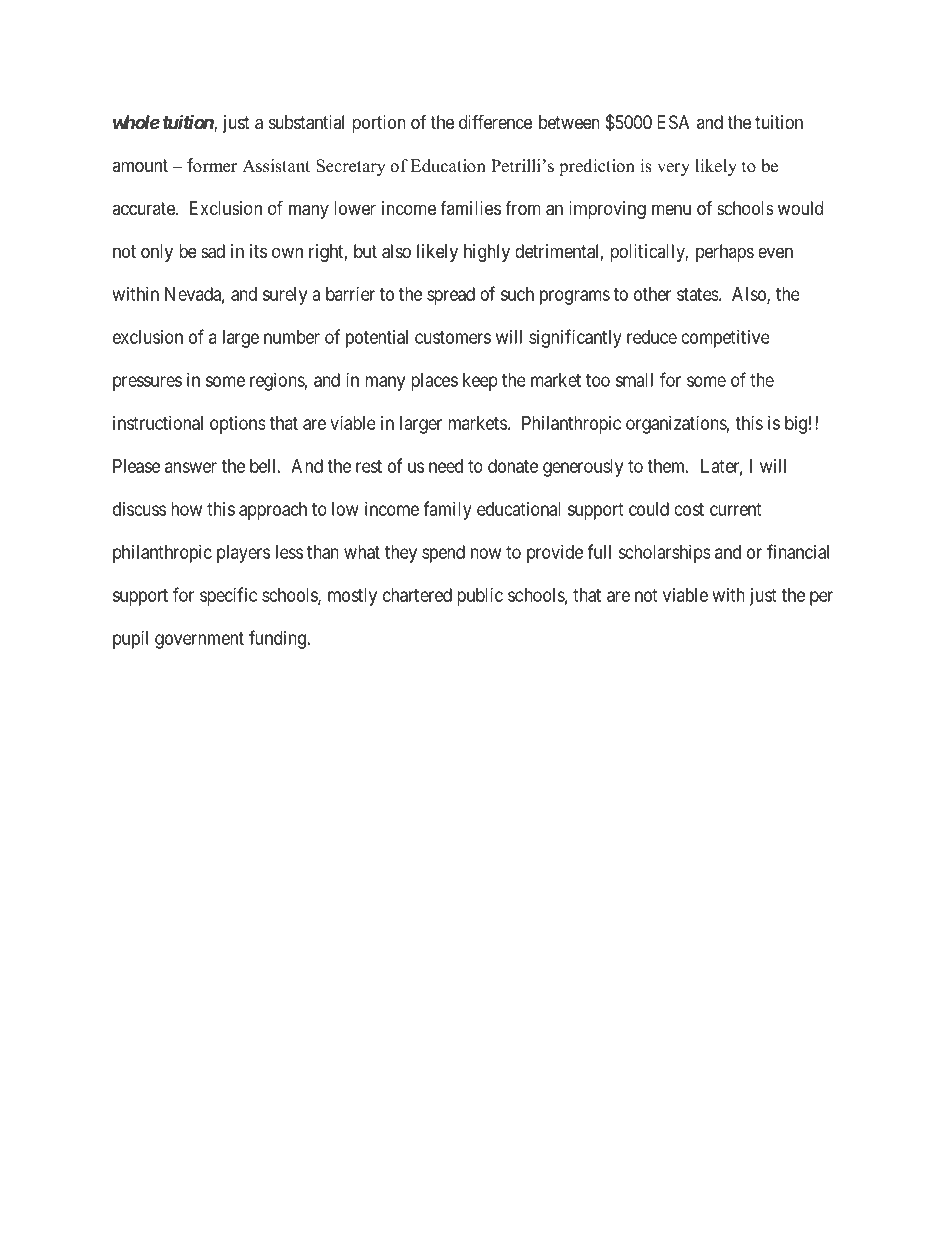 The image size is (952, 1233). Describe the element at coordinates (451, 296) in the screenshot. I see `spread` at that location.
